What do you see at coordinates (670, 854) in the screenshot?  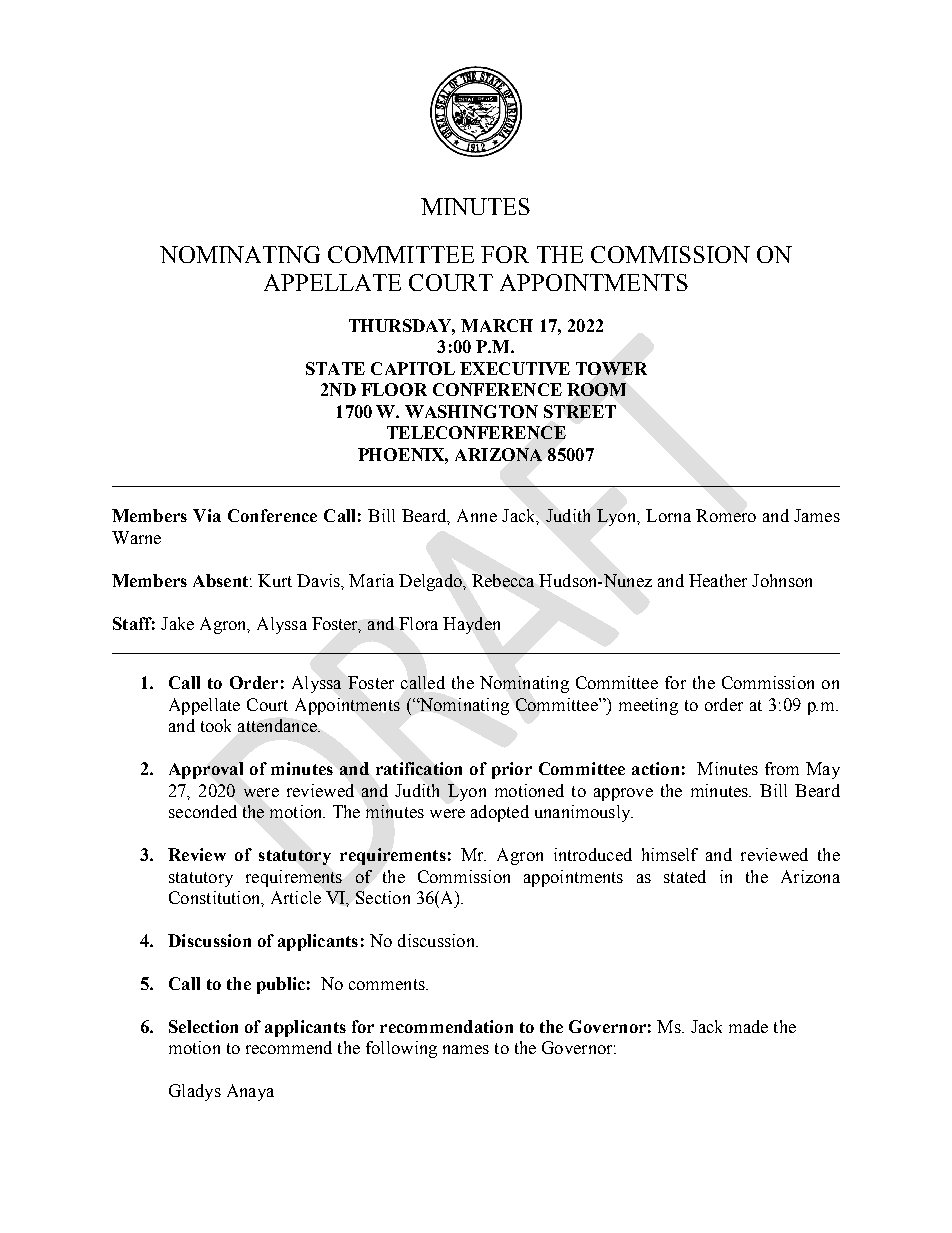 I see `himself` at bounding box center [670, 854].
